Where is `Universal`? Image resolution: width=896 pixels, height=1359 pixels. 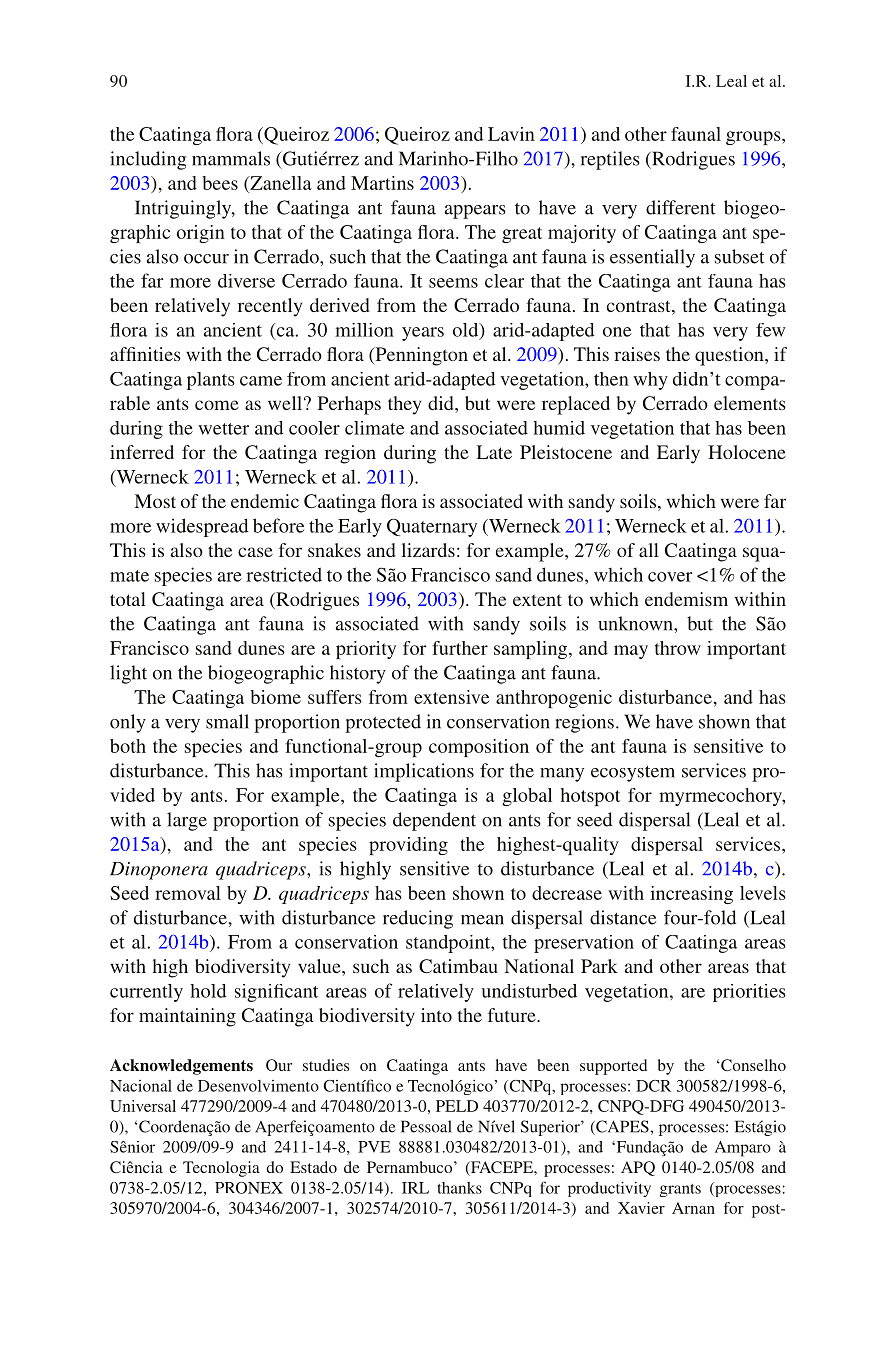 Universal is located at coordinates (143, 1106).
